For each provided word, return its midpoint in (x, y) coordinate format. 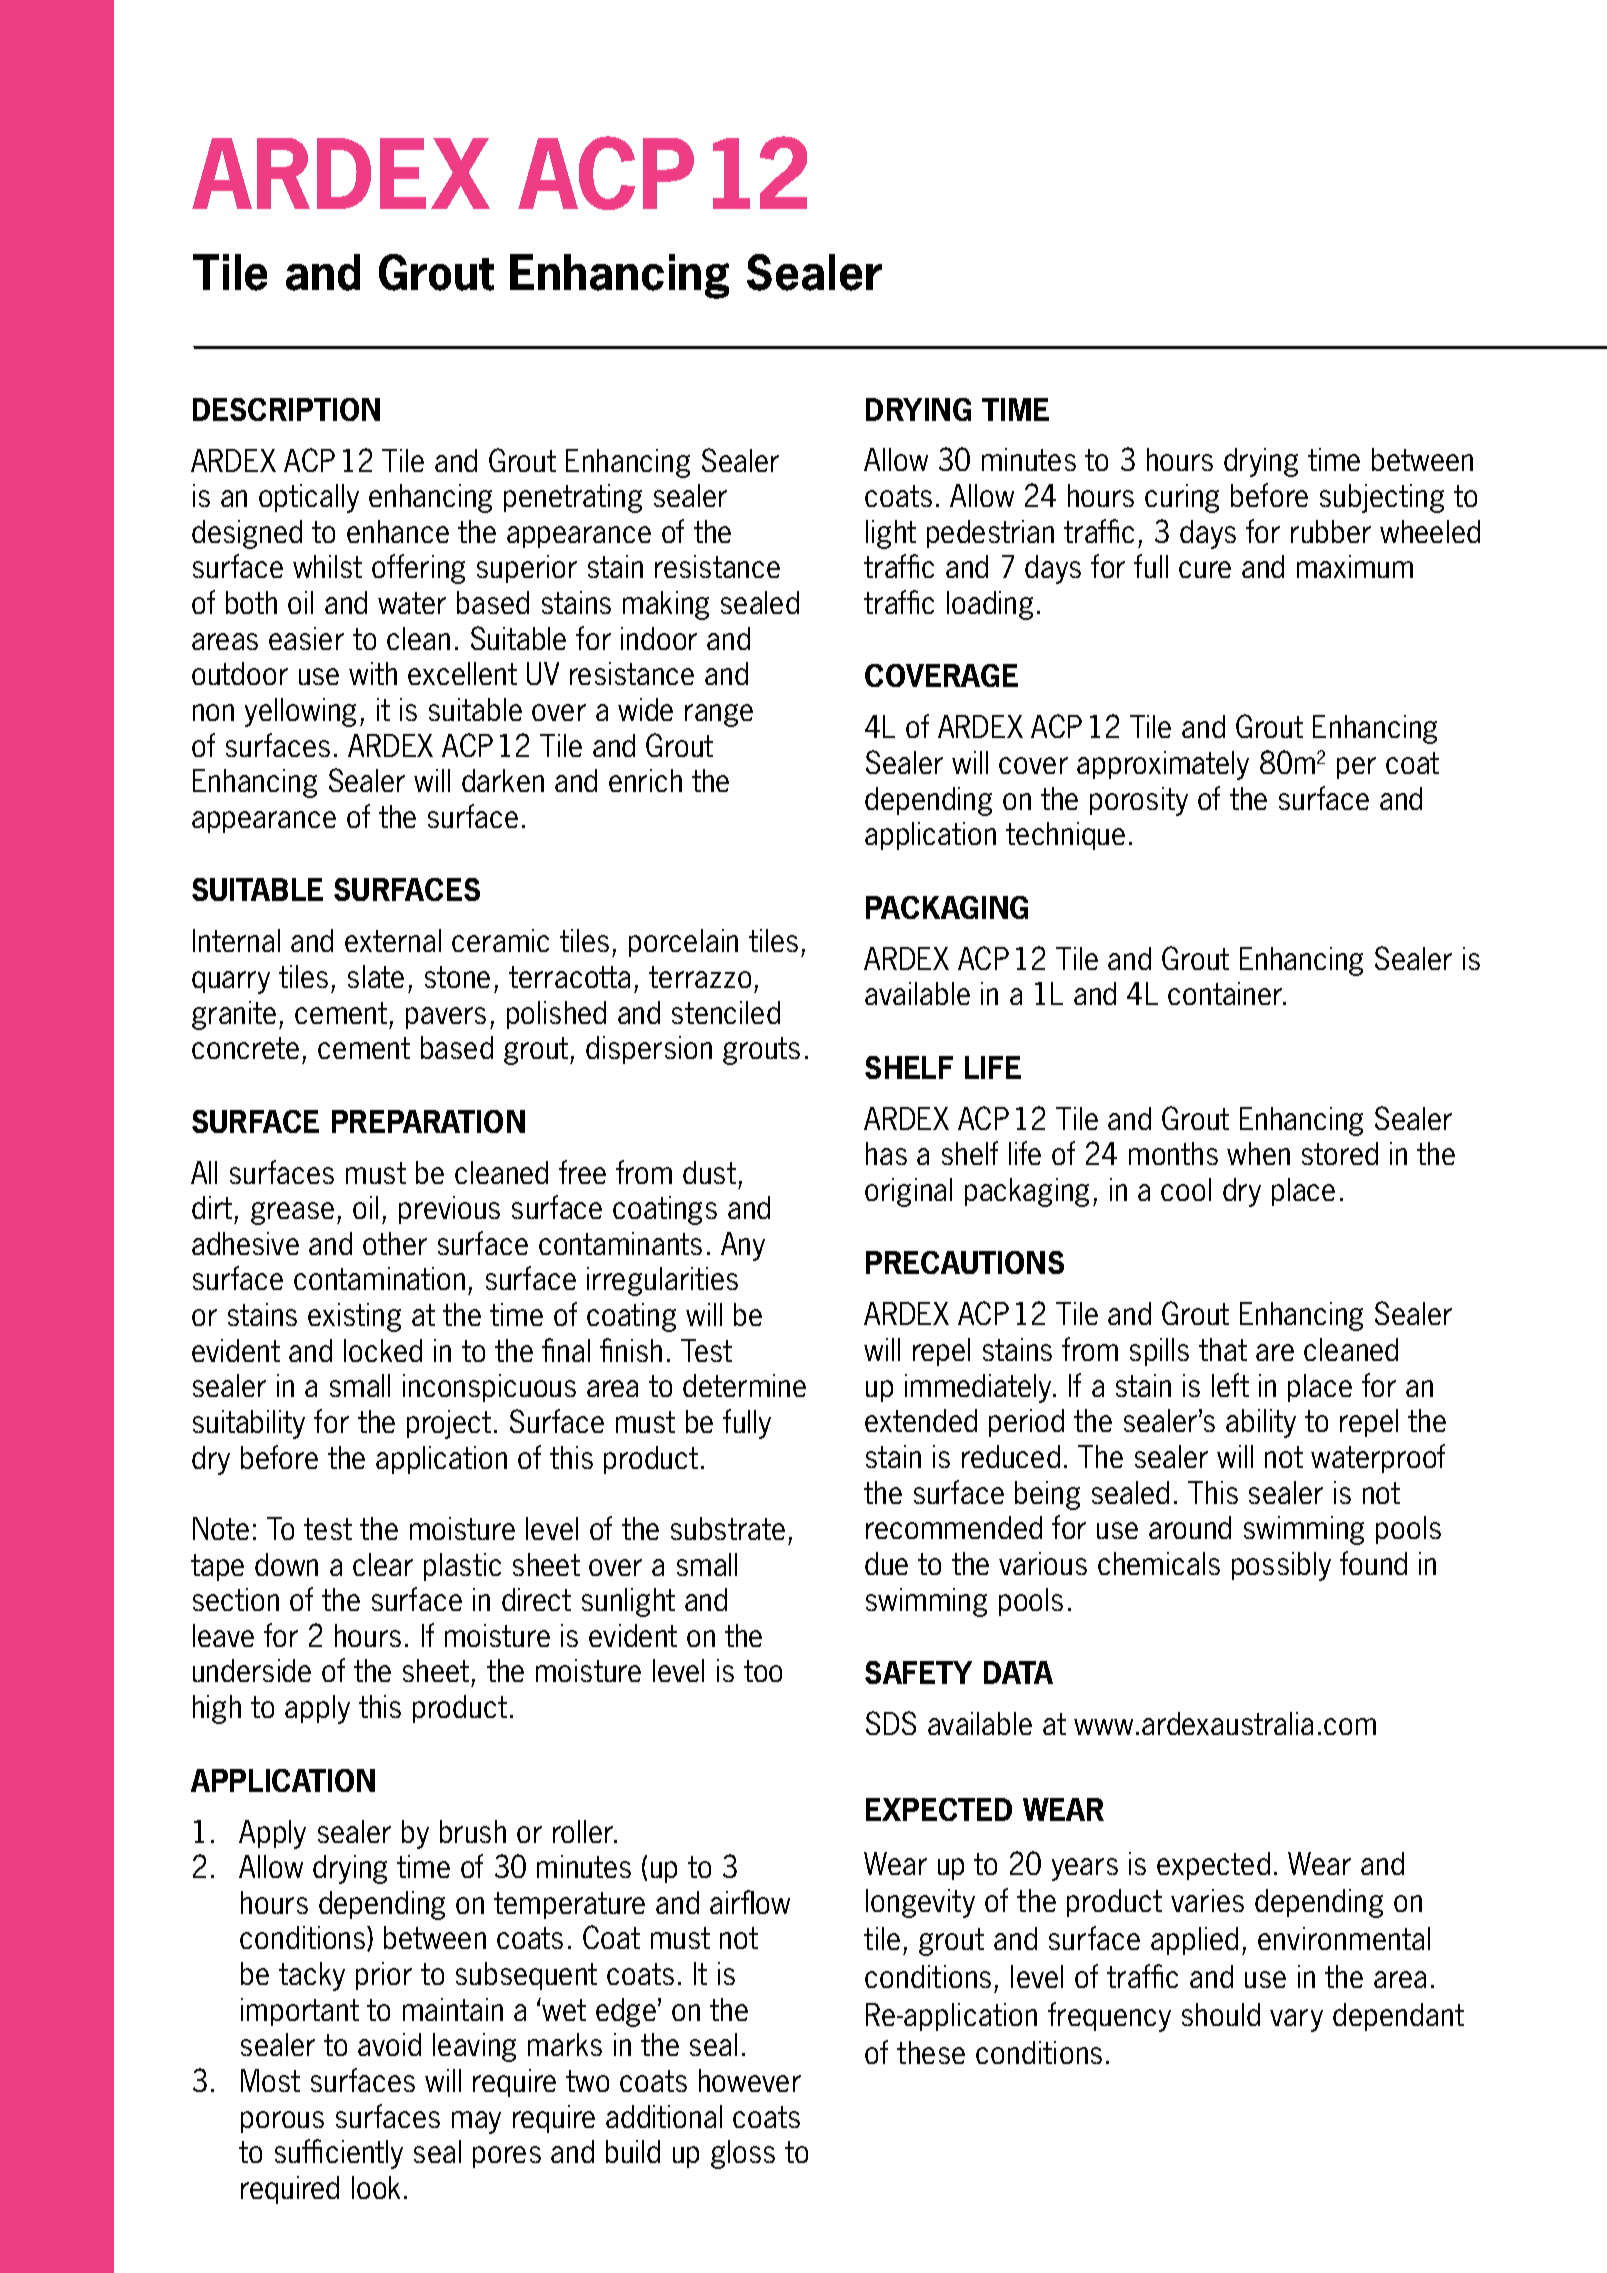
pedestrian (990, 534)
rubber (1331, 531)
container (1226, 993)
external (393, 940)
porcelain (683, 943)
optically (309, 498)
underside (252, 1670)
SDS (891, 1723)
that (1223, 1349)
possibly (1281, 1566)
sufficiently (339, 2154)
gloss (743, 2154)
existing (354, 1317)
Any (743, 1246)
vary (1296, 2020)
